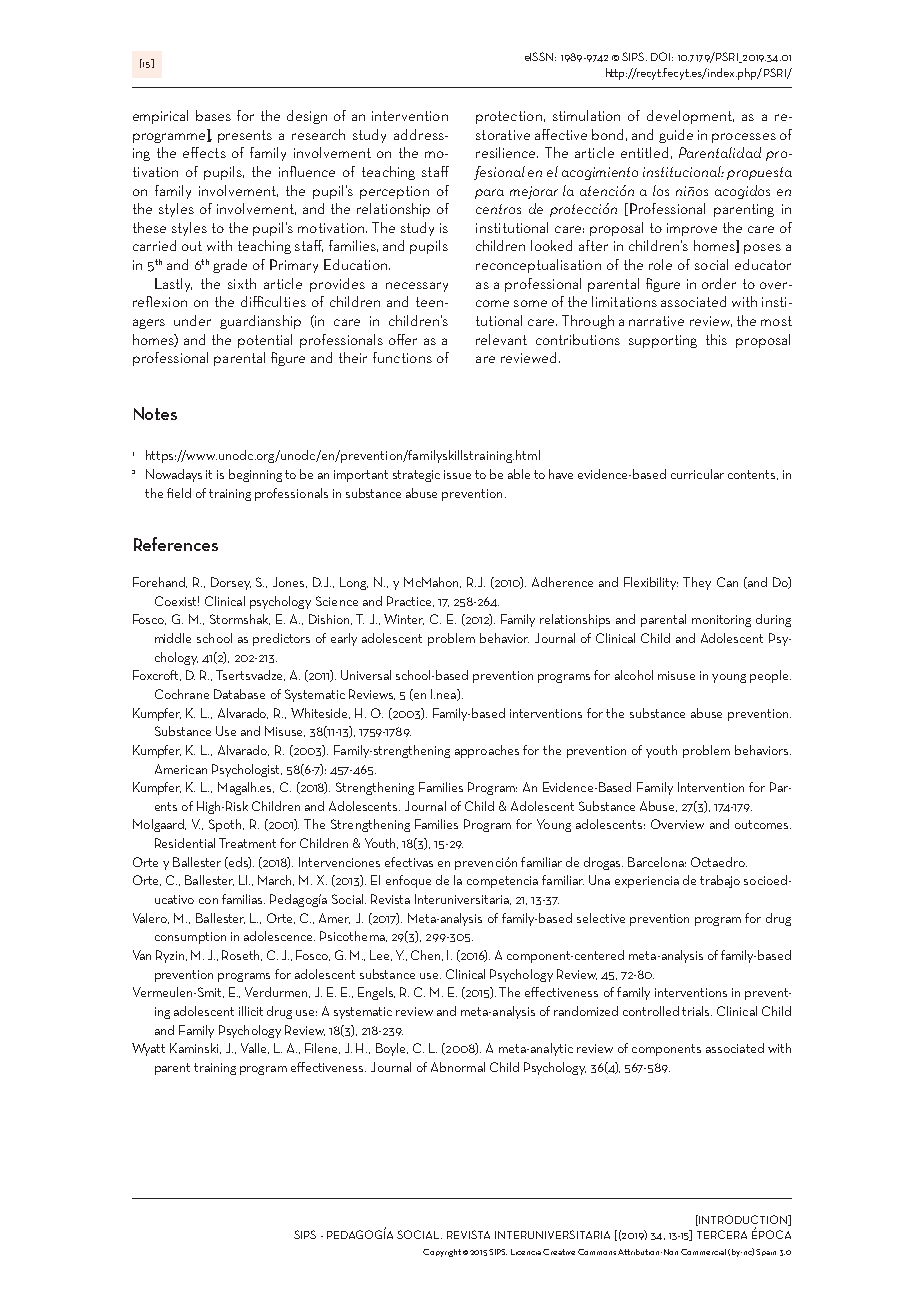 The width and height of the page is (924, 1308). What do you see at coordinates (647, 882) in the page?
I see `experiencia` at bounding box center [647, 882].
